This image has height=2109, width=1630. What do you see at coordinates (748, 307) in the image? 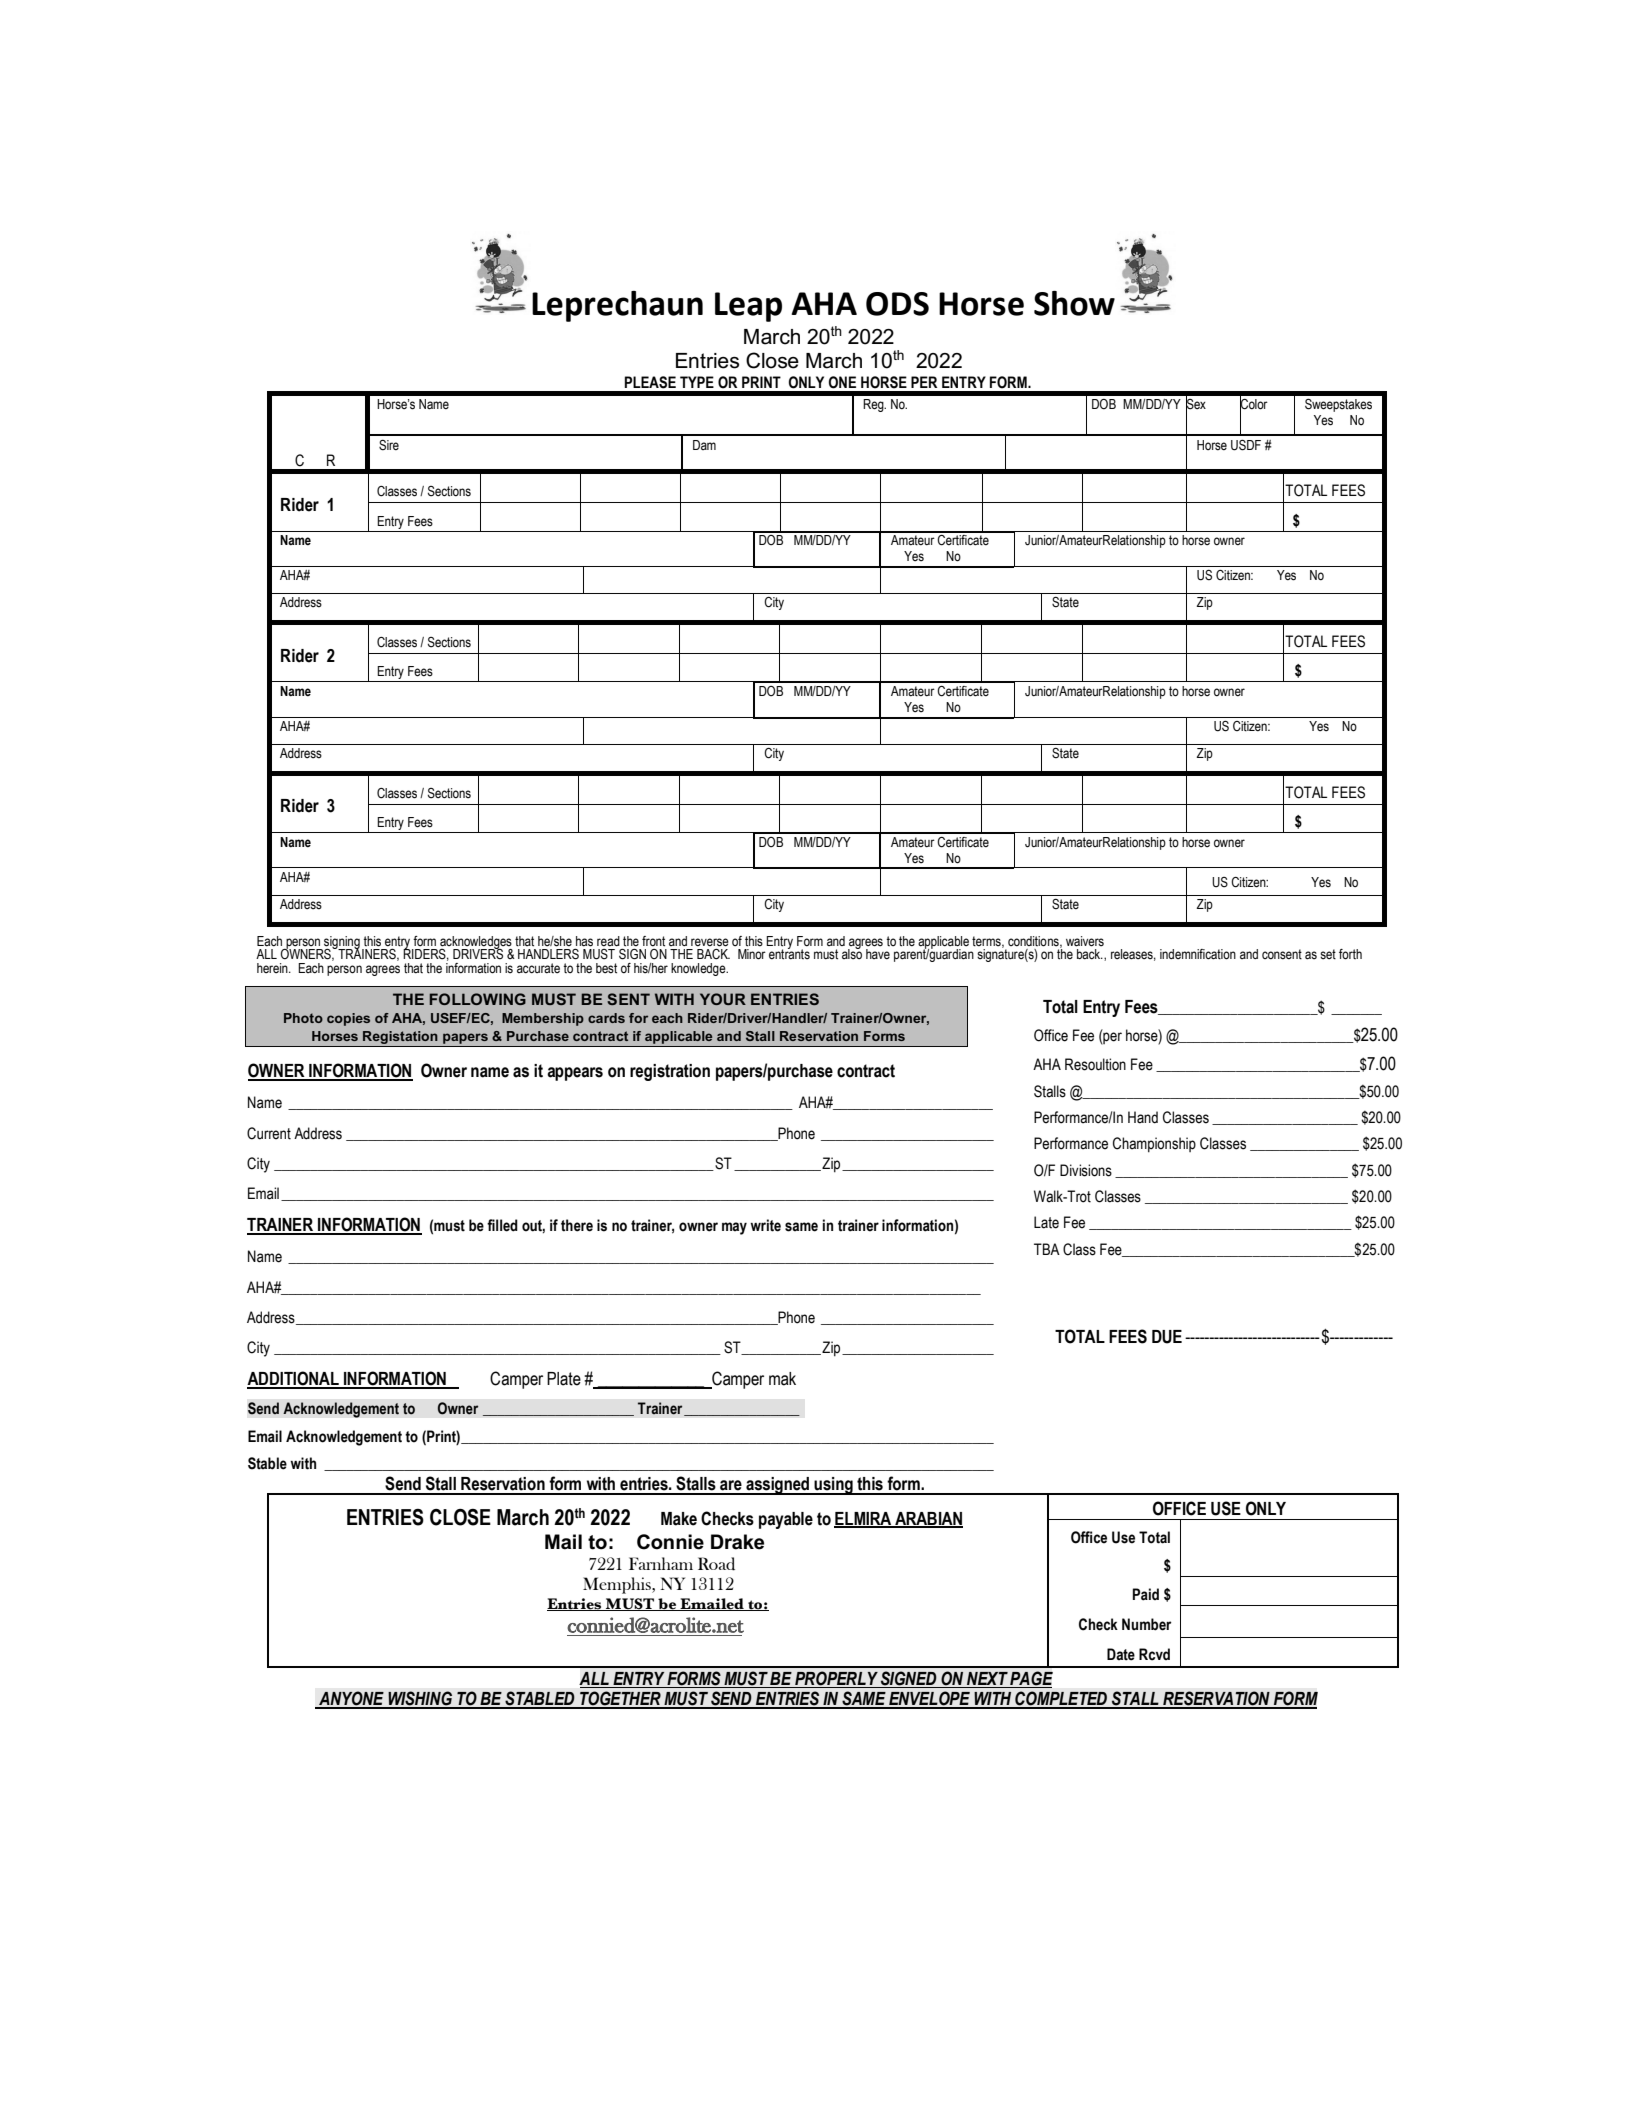
I see `Leap` at bounding box center [748, 307].
